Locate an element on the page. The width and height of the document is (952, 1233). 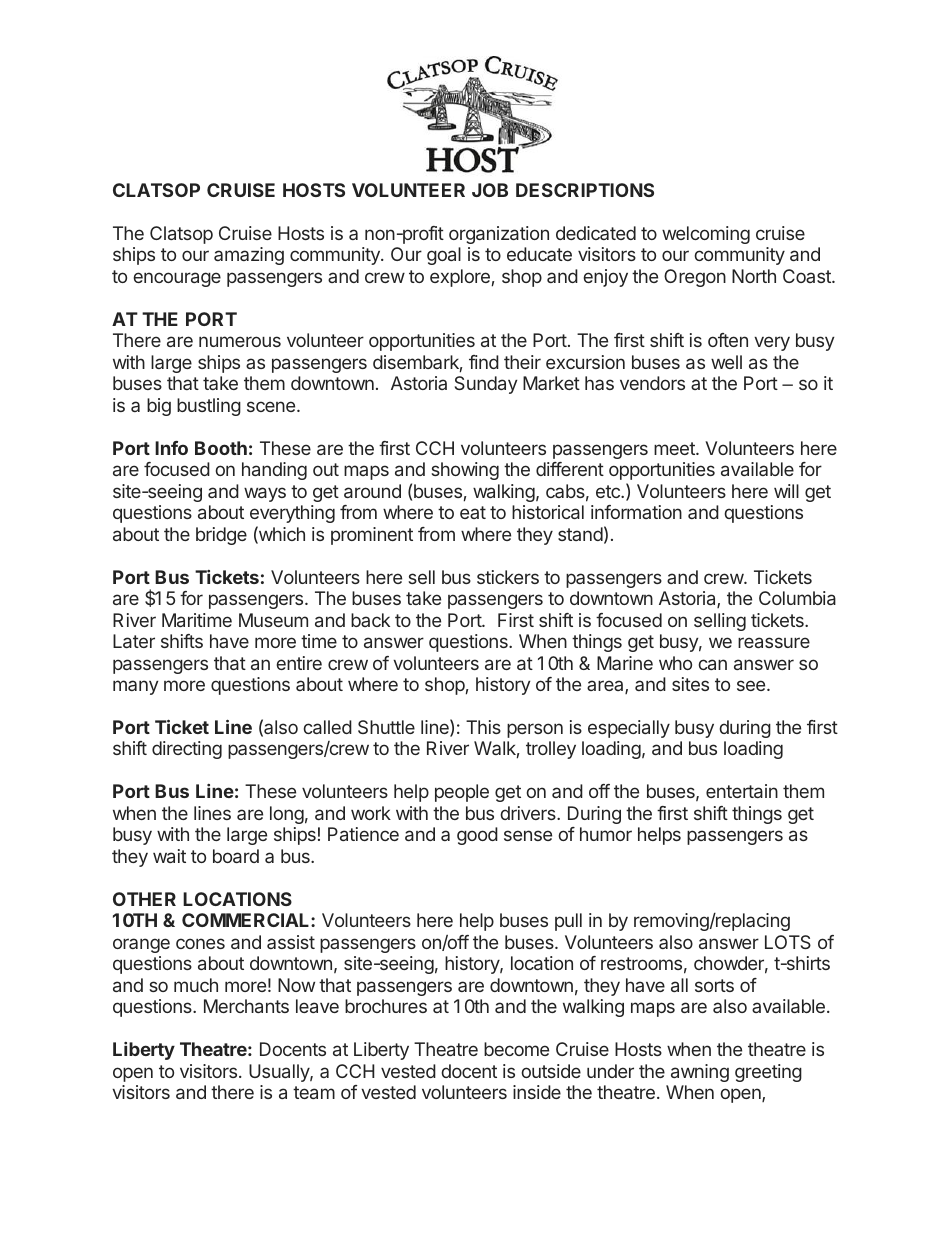
showing is located at coordinates (465, 471).
